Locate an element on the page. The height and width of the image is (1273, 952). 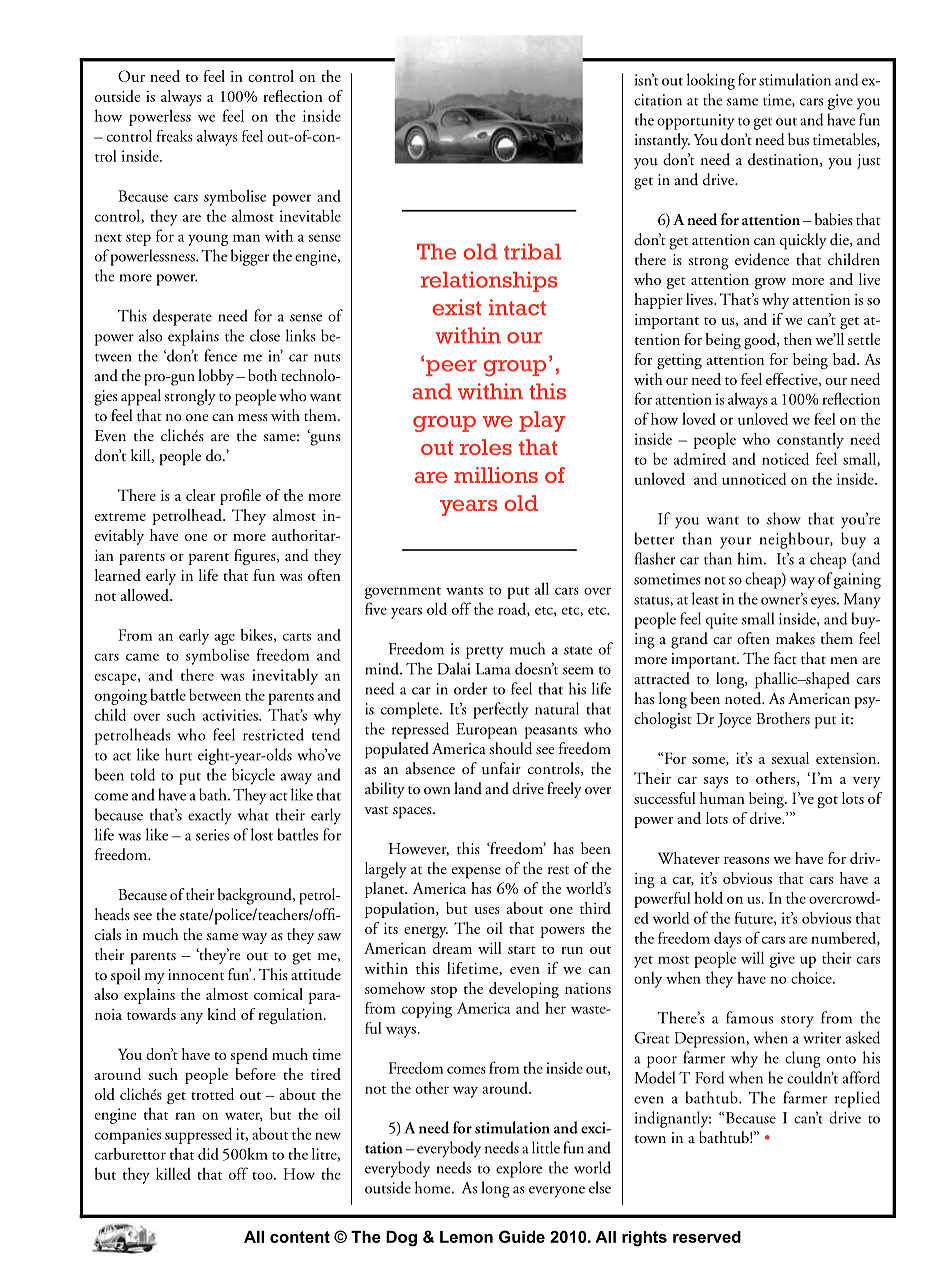
fact is located at coordinates (785, 658).
